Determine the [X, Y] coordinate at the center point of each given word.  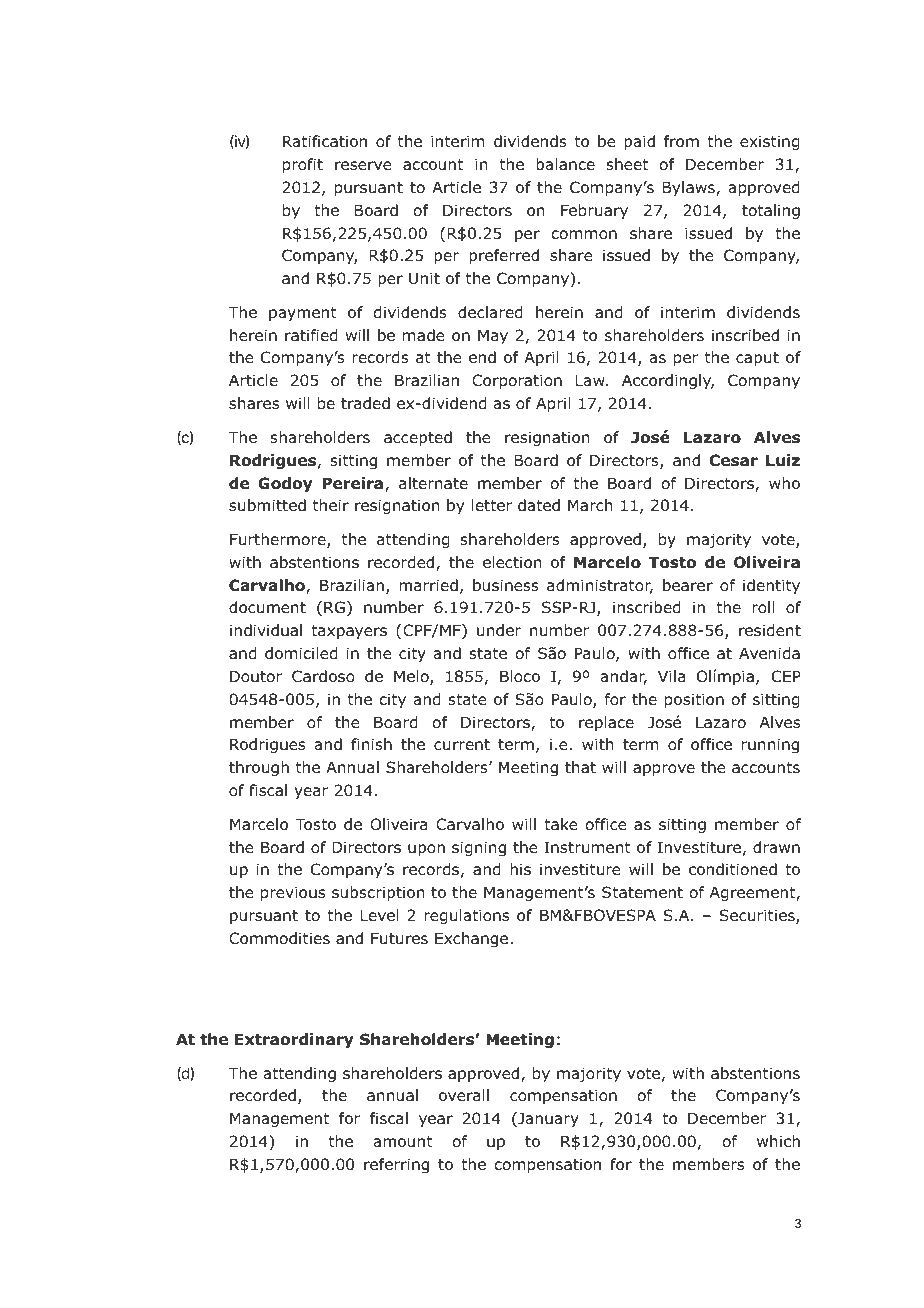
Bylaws [689, 188]
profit [303, 165]
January [547, 1119]
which [778, 1141]
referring [396, 1165]
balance [565, 164]
